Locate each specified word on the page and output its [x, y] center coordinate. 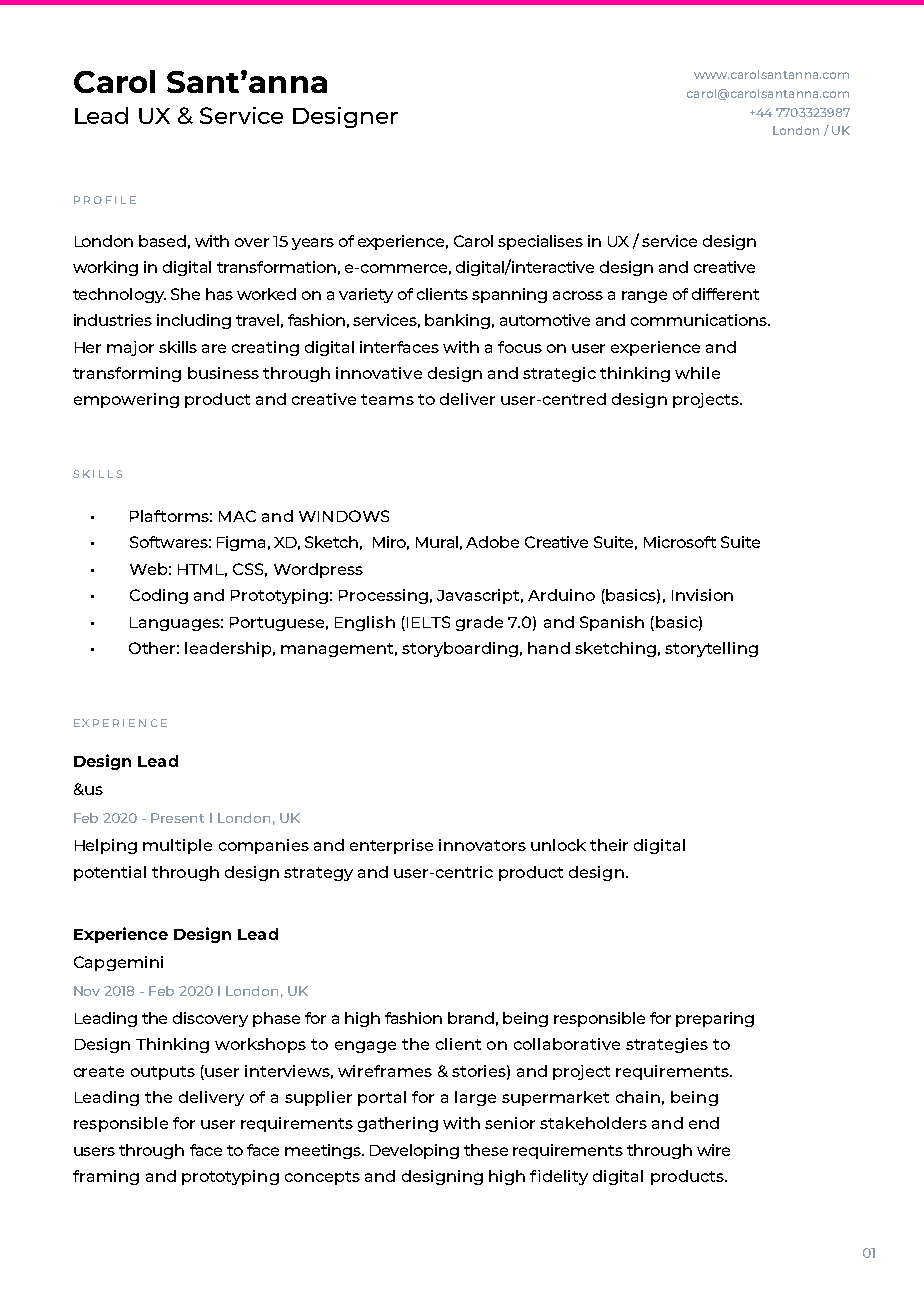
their [609, 845]
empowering [126, 400]
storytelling [711, 649]
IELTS [428, 622]
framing [106, 1177]
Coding [159, 596]
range [644, 297]
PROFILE [105, 200]
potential [110, 873]
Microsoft [680, 542]
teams [387, 399]
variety [366, 295]
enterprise [391, 846]
